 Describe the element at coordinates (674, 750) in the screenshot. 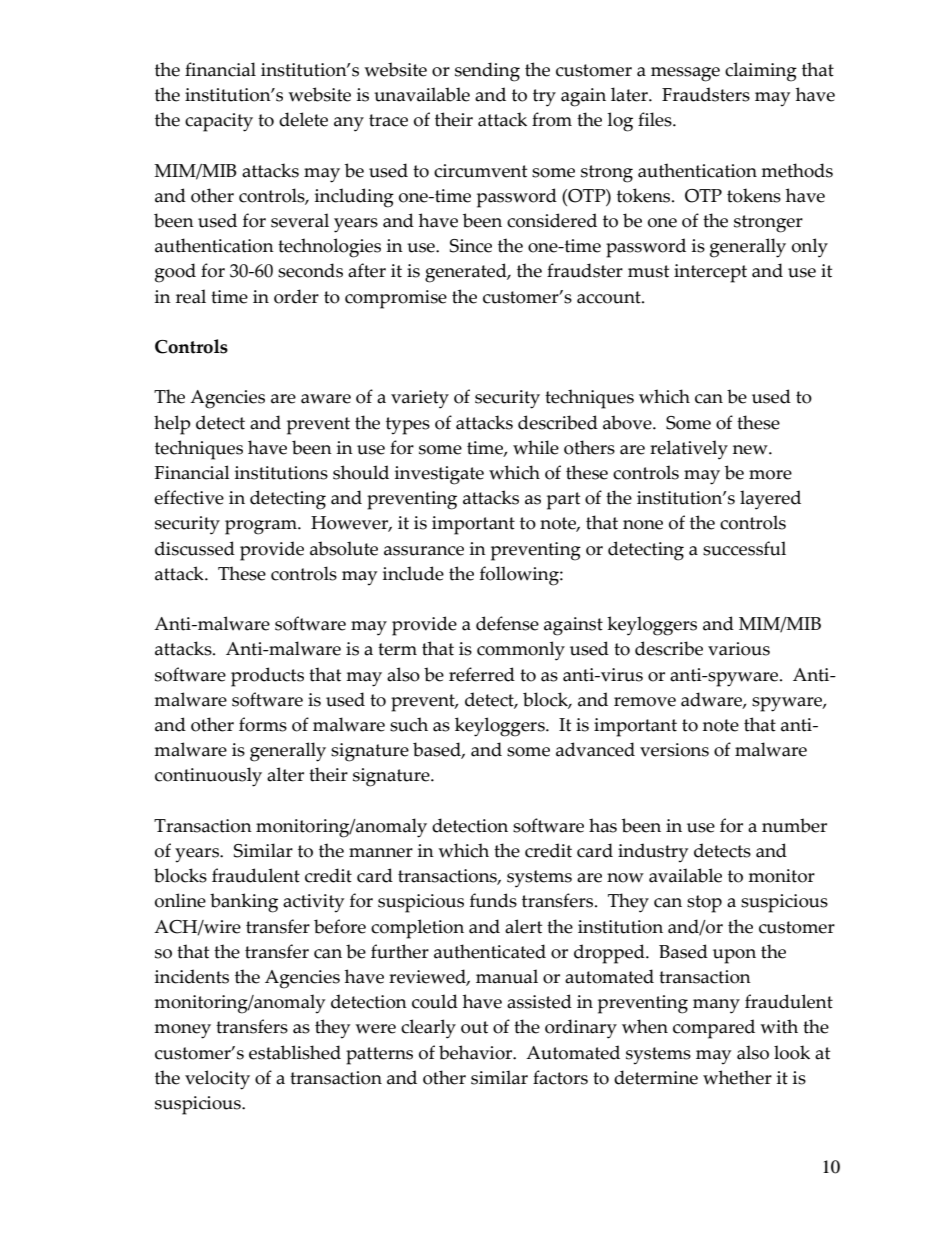

I see `versions` at that location.
